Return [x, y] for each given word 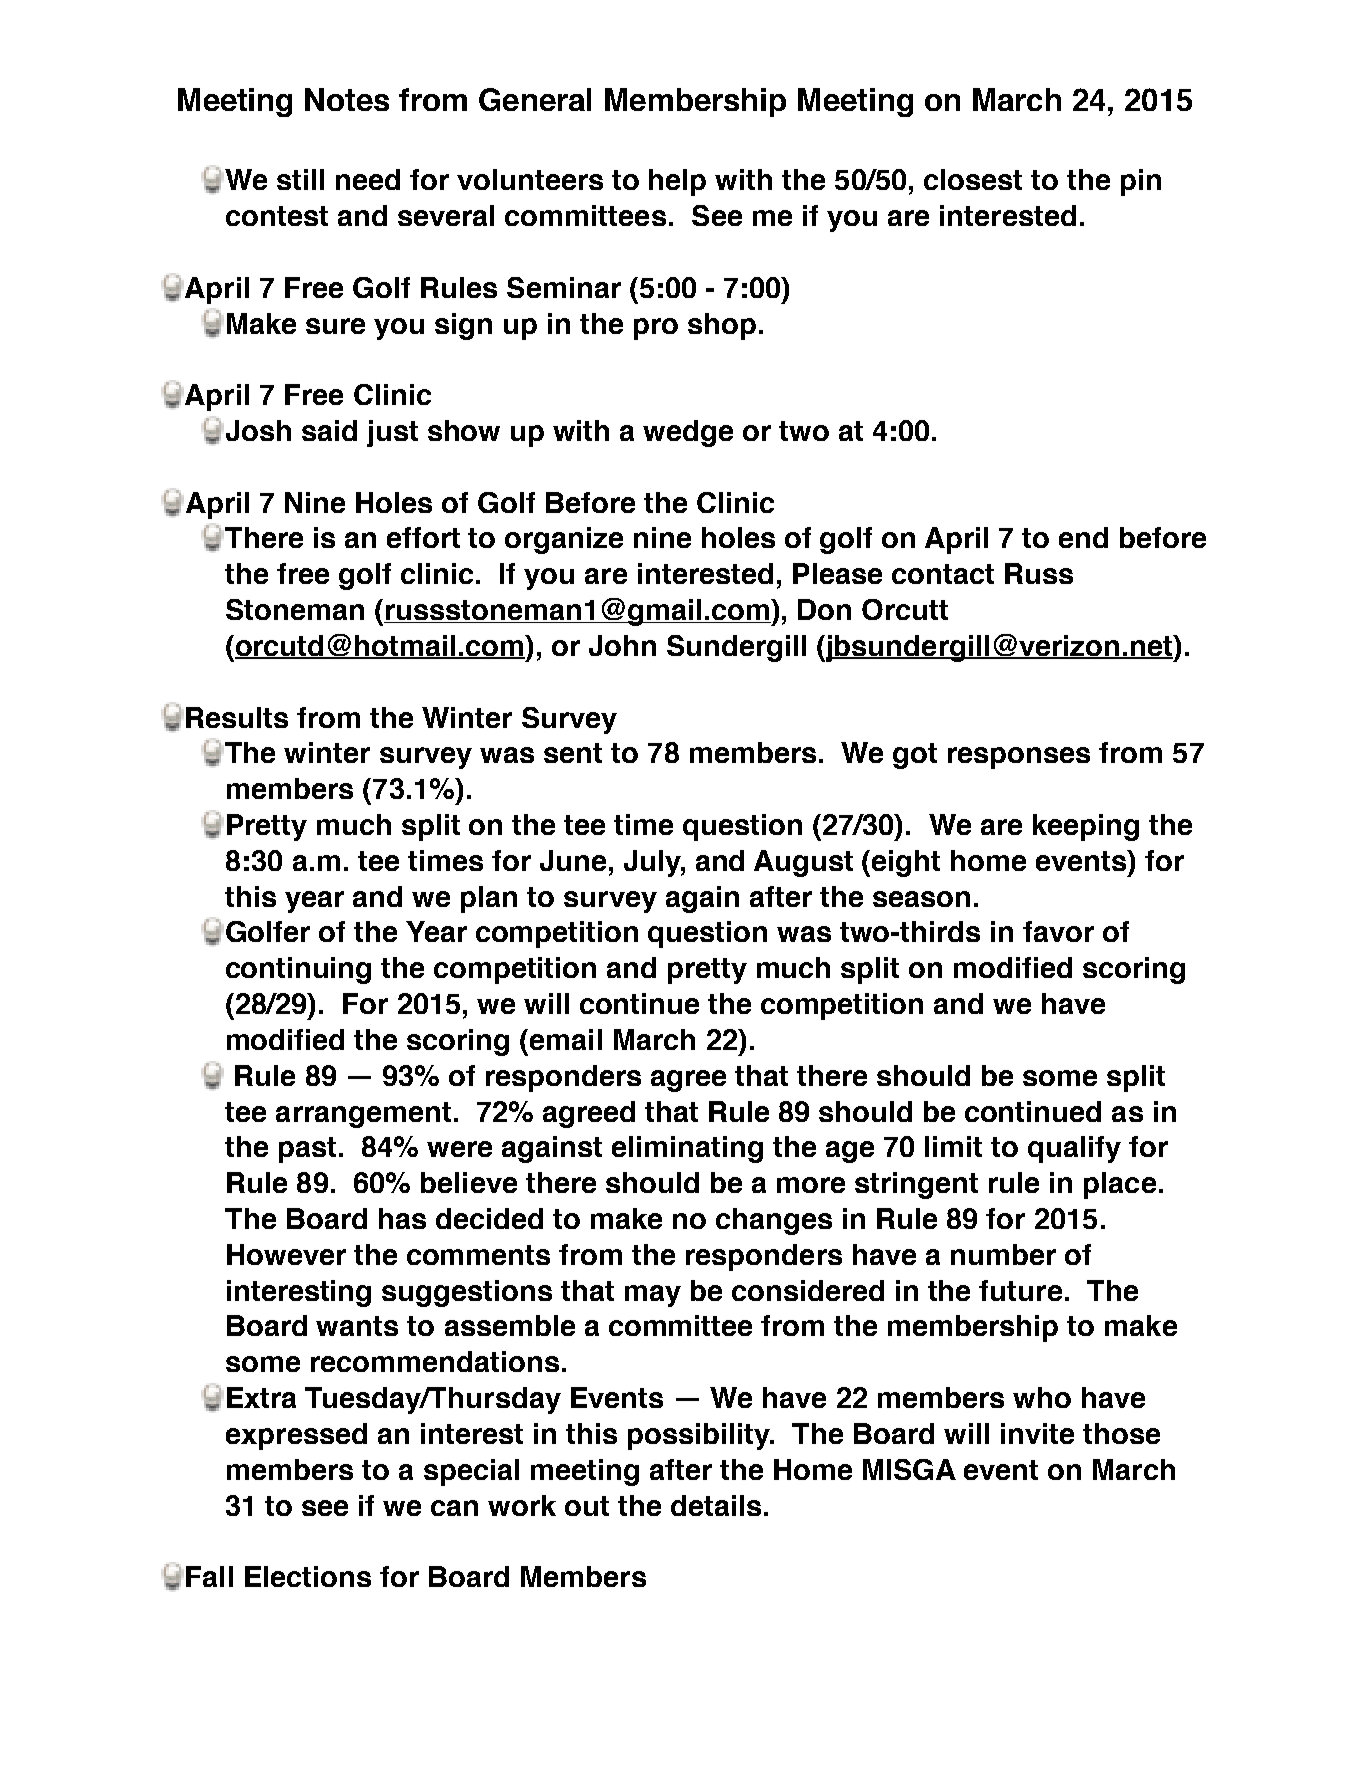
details [716, 1505]
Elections [308, 1576]
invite [1037, 1433]
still [300, 179]
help [677, 182]
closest [973, 179]
